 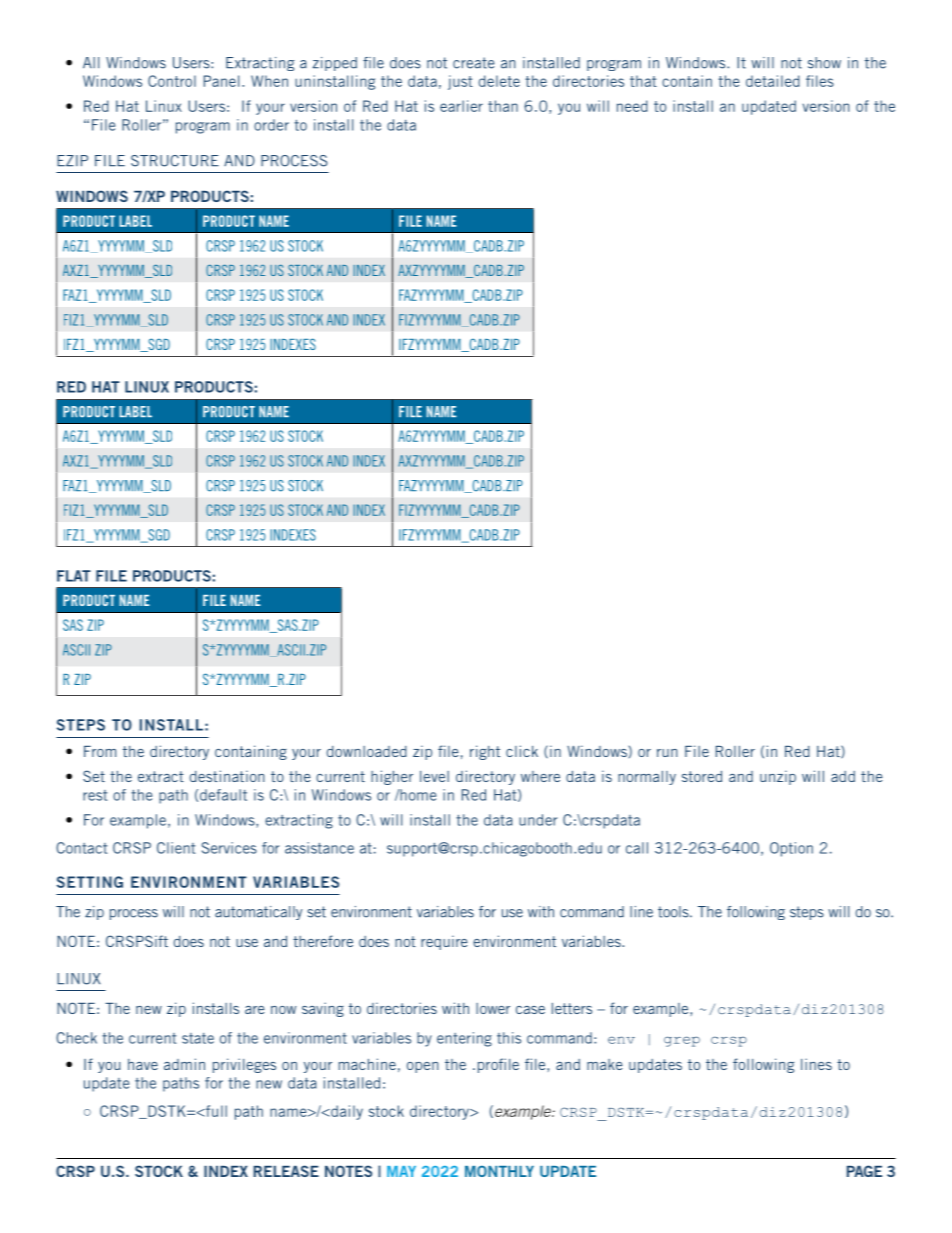 What do you see at coordinates (461, 106) in the screenshot?
I see `earlier` at bounding box center [461, 106].
